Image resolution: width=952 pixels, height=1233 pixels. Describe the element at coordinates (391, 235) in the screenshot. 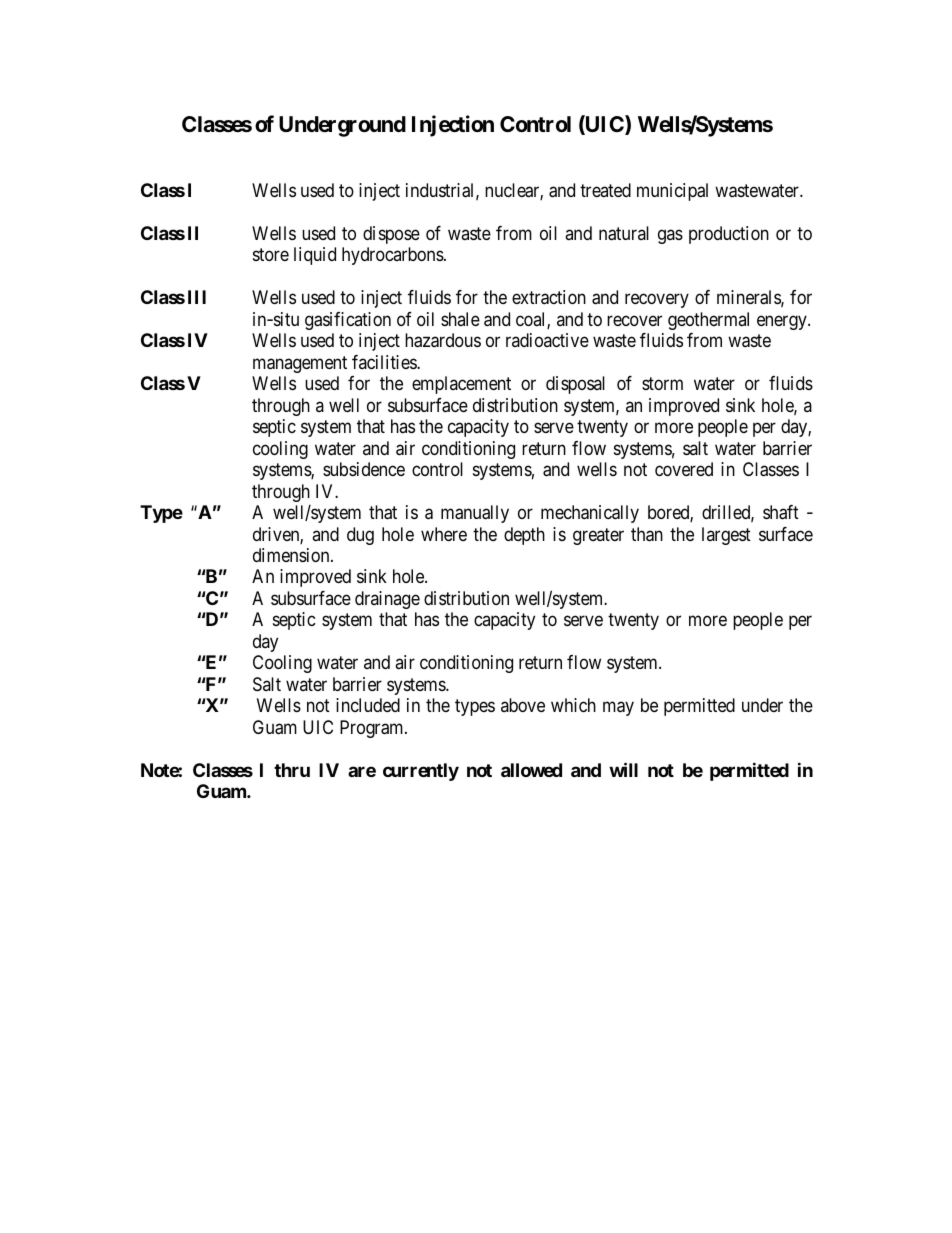

I see `dispose` at that location.
